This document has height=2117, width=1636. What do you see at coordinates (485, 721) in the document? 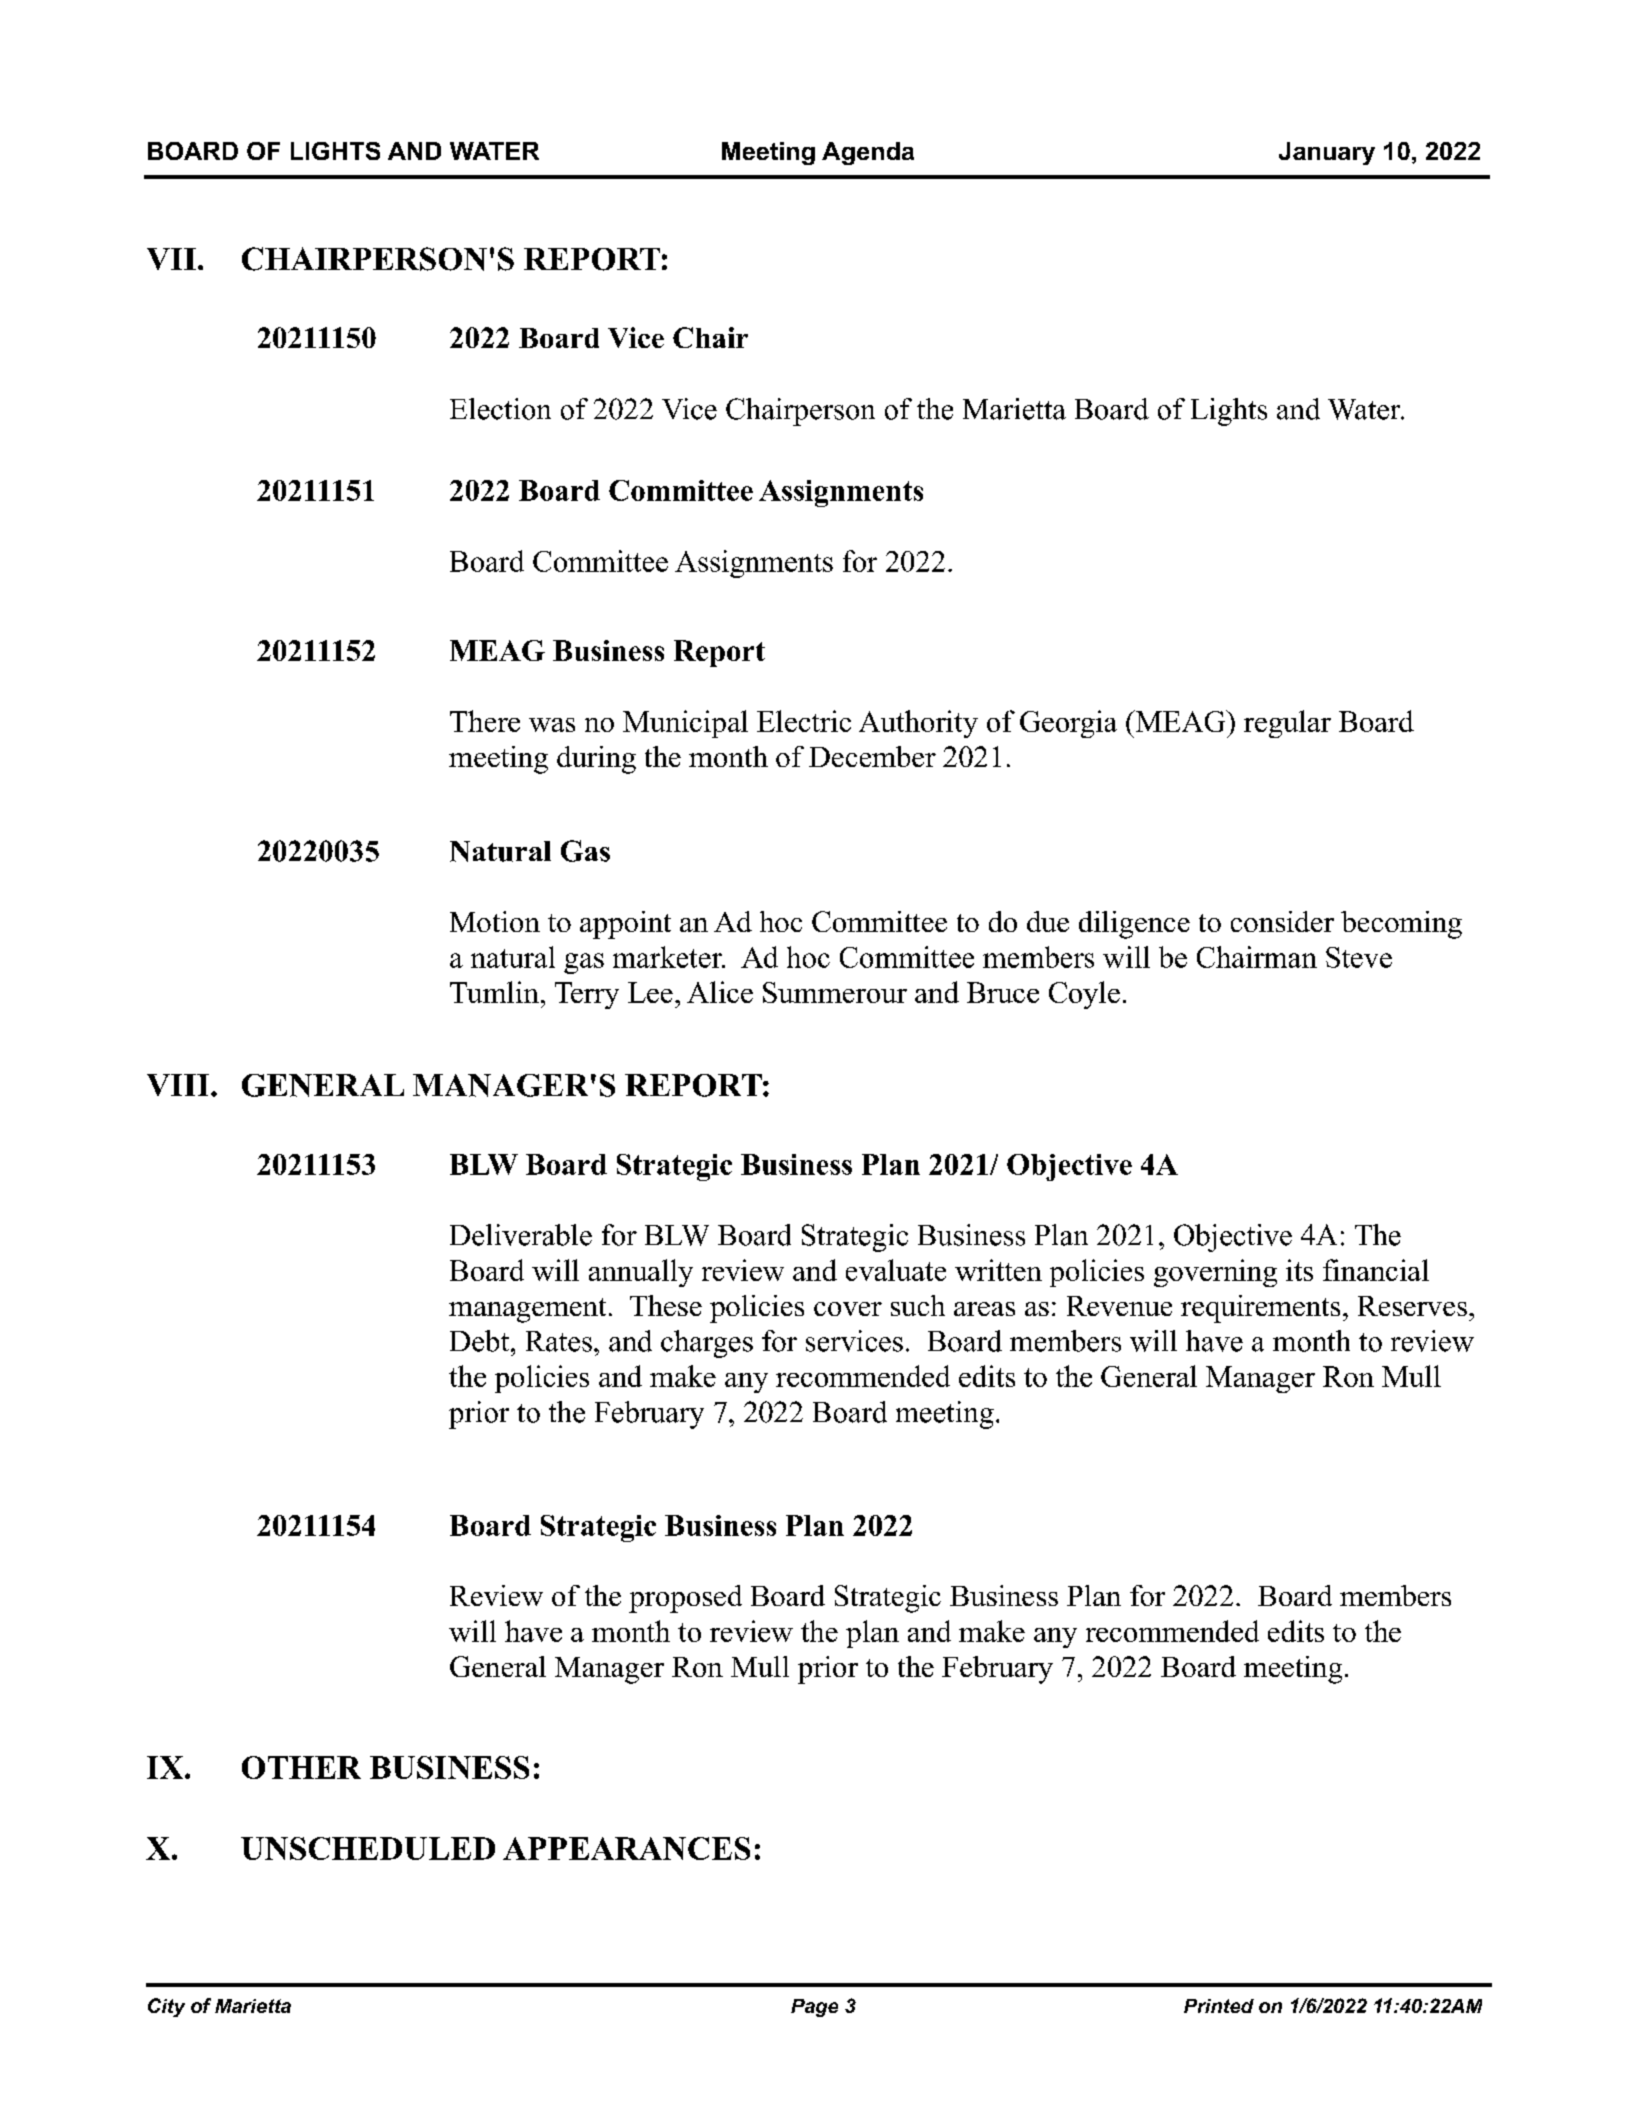
I see `There` at bounding box center [485, 721].
